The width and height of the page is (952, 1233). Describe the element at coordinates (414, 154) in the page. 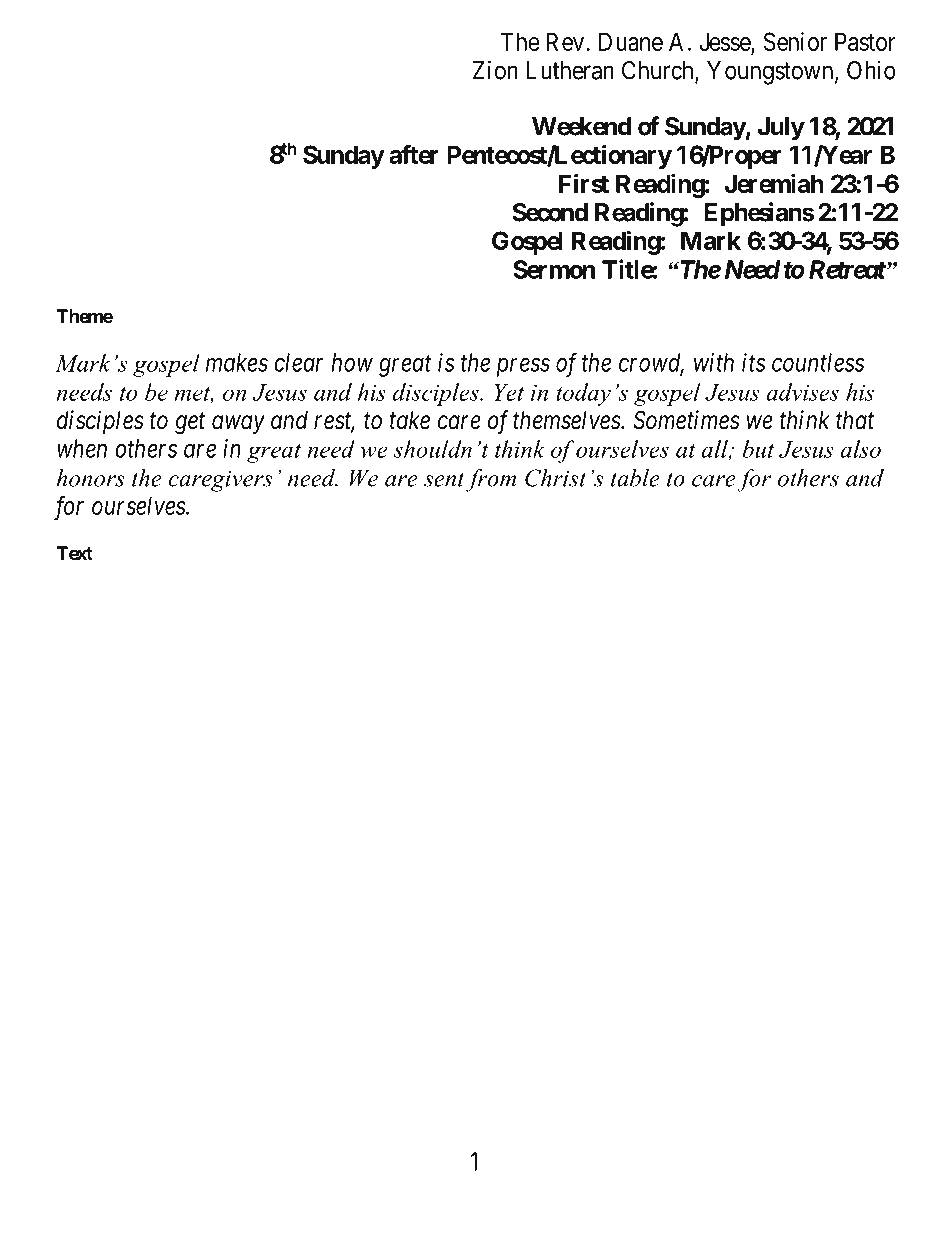

I see `after` at that location.
